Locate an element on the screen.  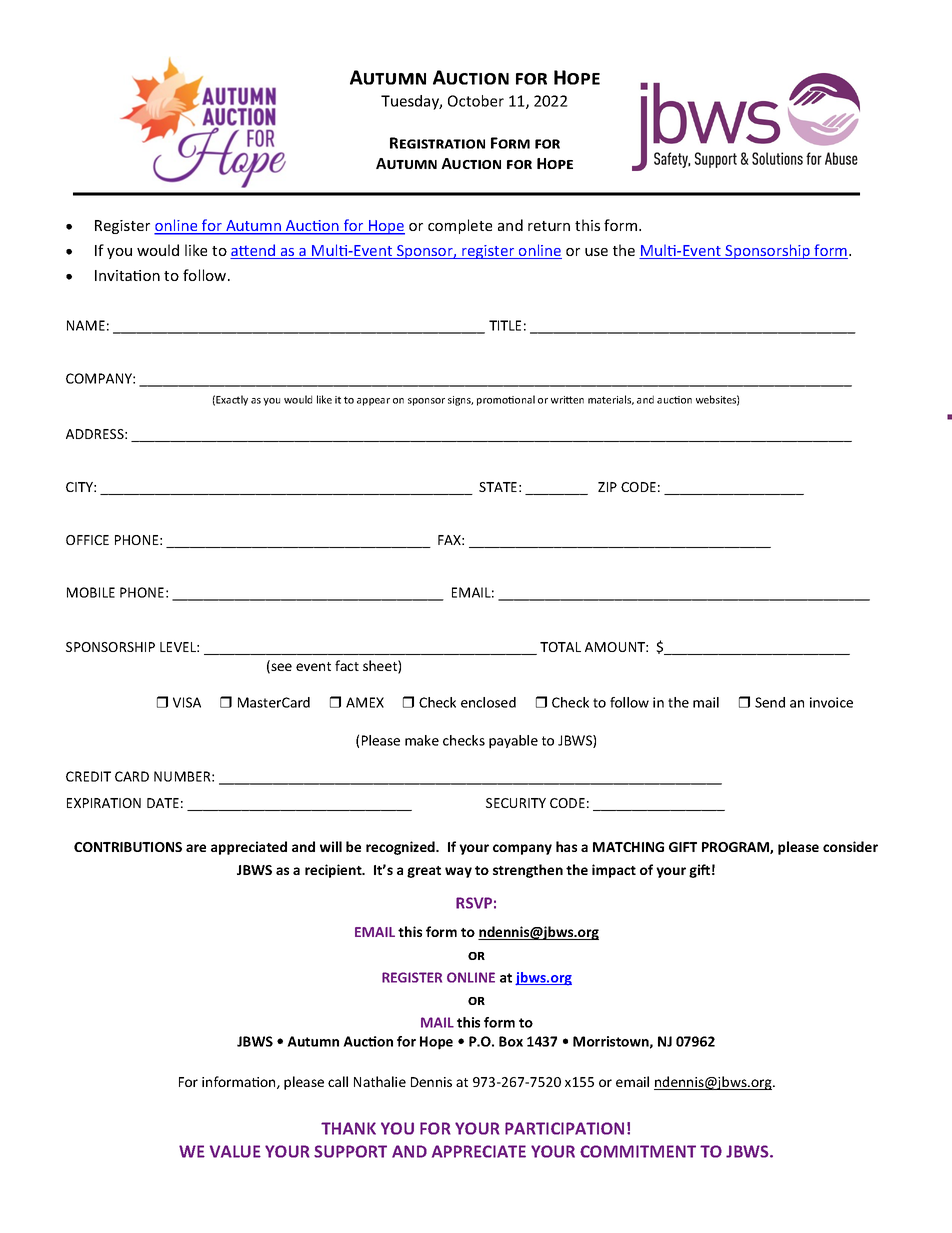
use is located at coordinates (596, 252).
